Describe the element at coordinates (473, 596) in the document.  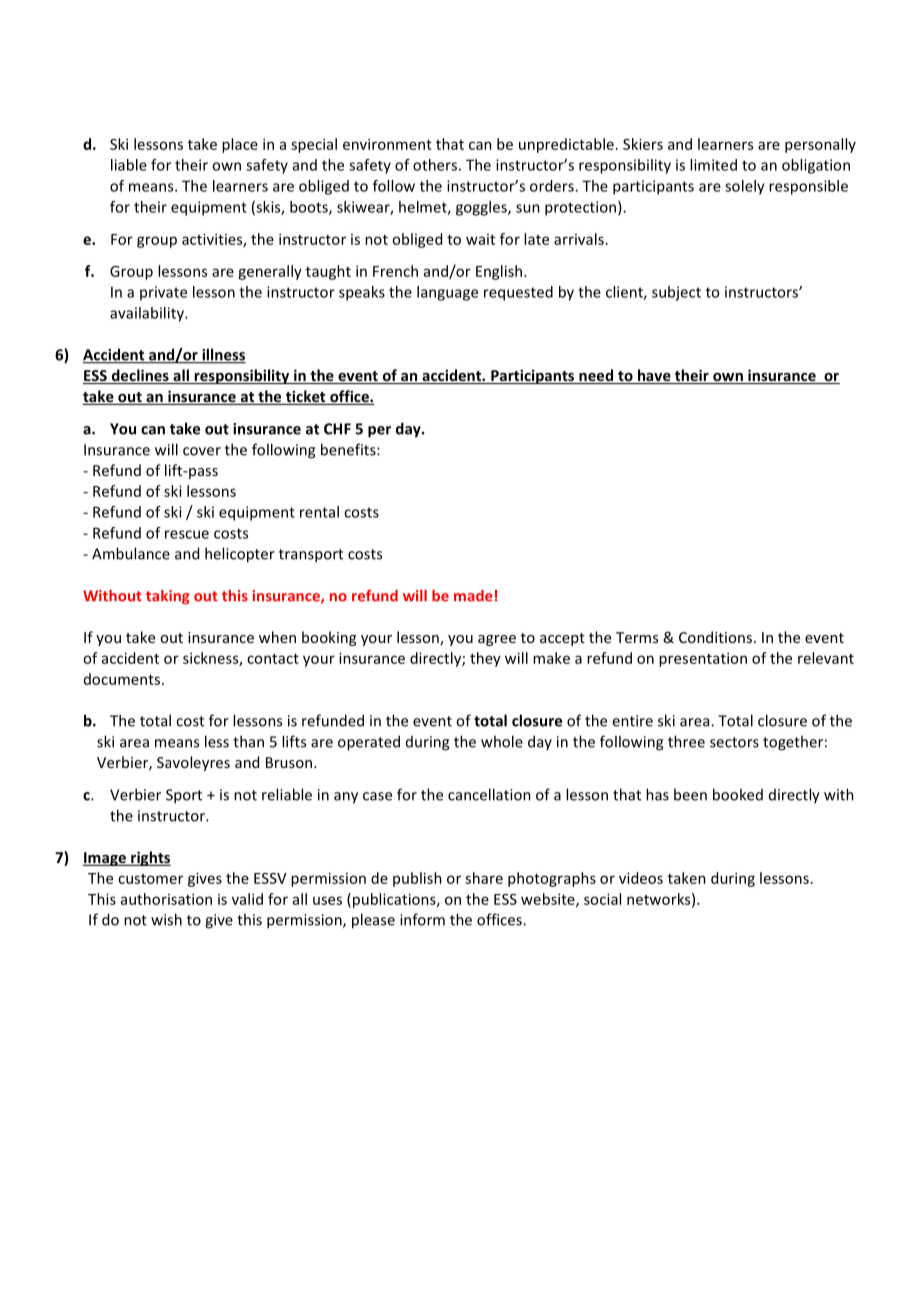
I see `made` at that location.
